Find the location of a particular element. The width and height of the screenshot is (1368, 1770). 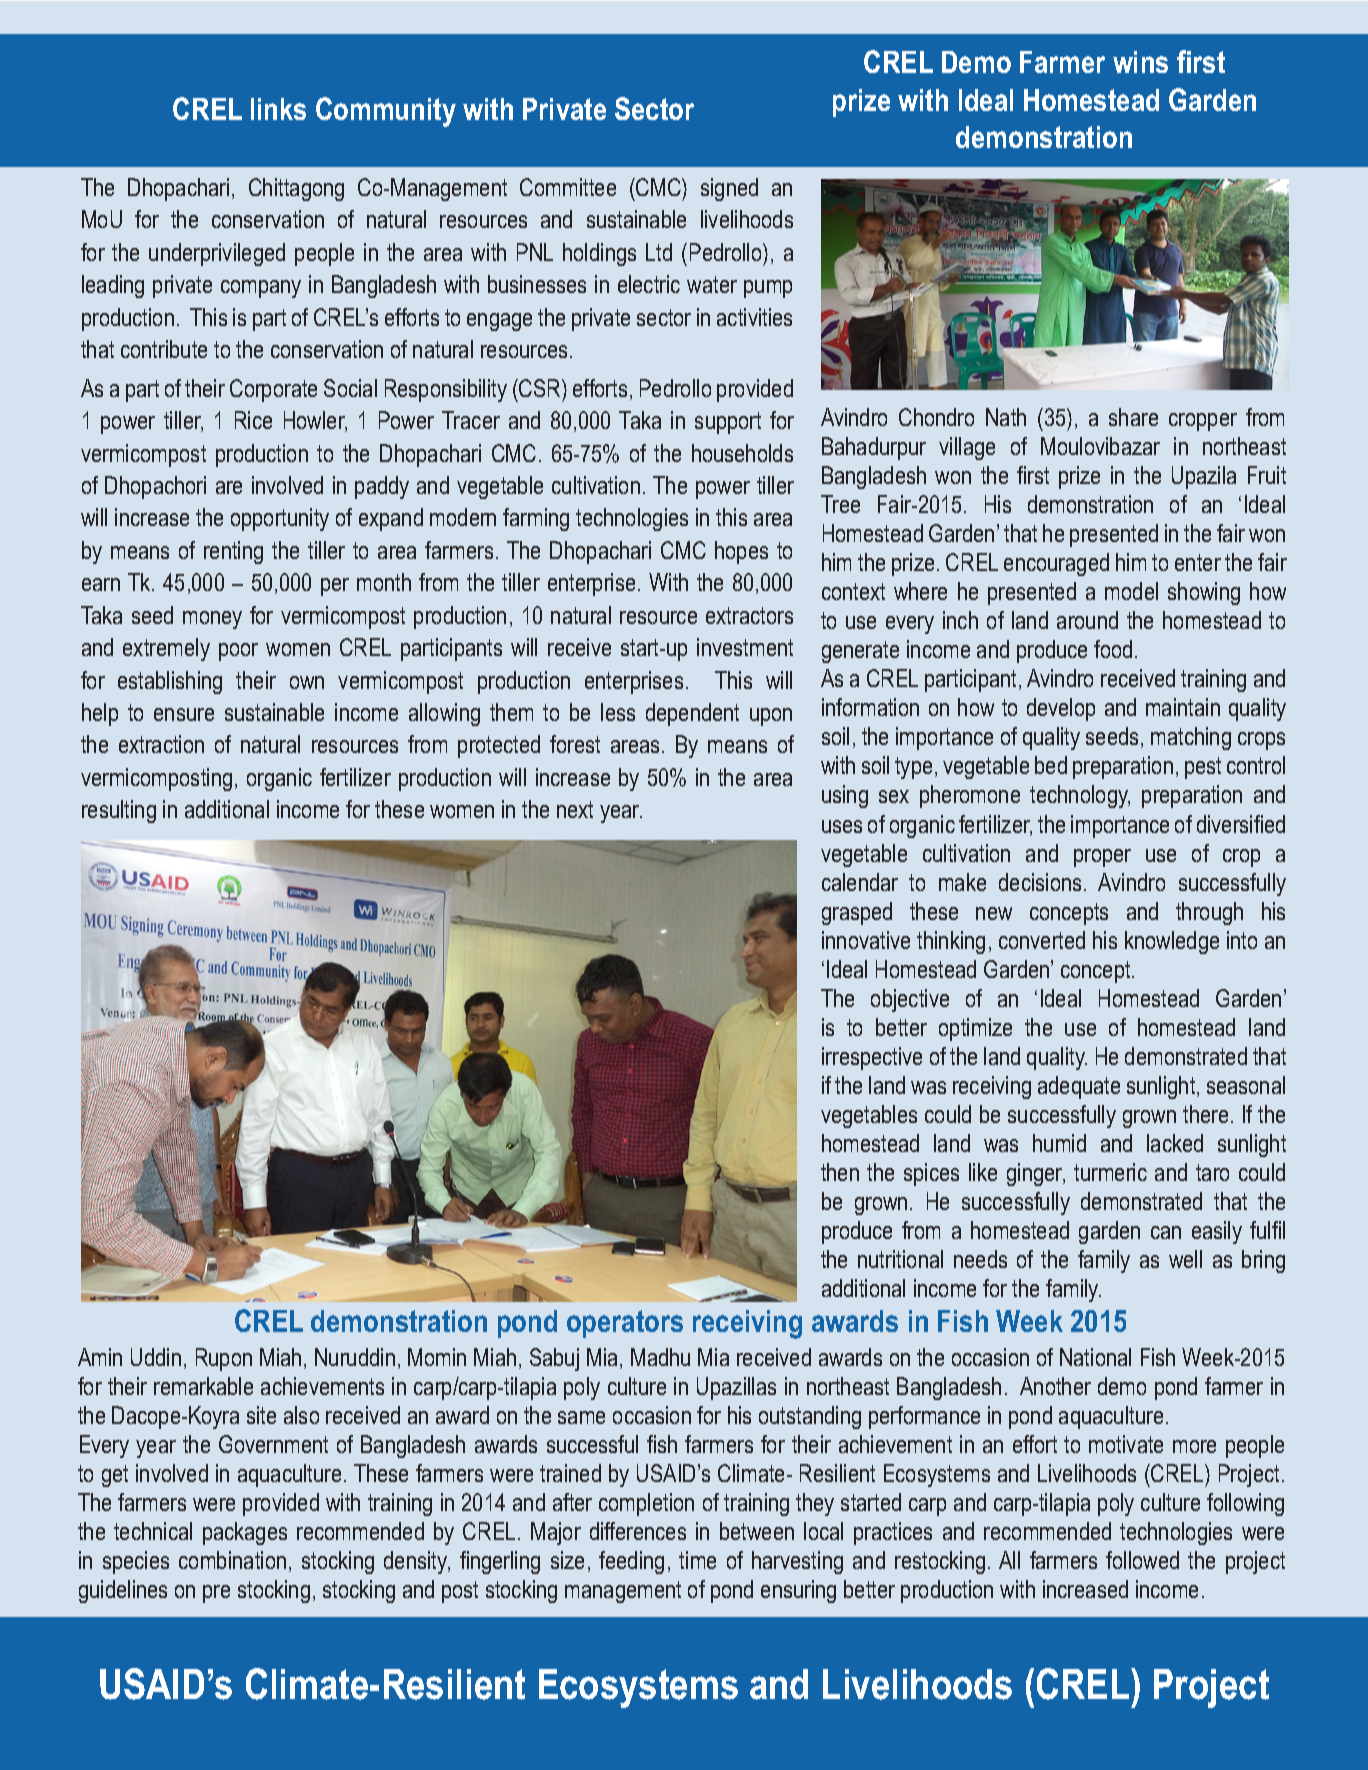

wins is located at coordinates (1140, 62).
